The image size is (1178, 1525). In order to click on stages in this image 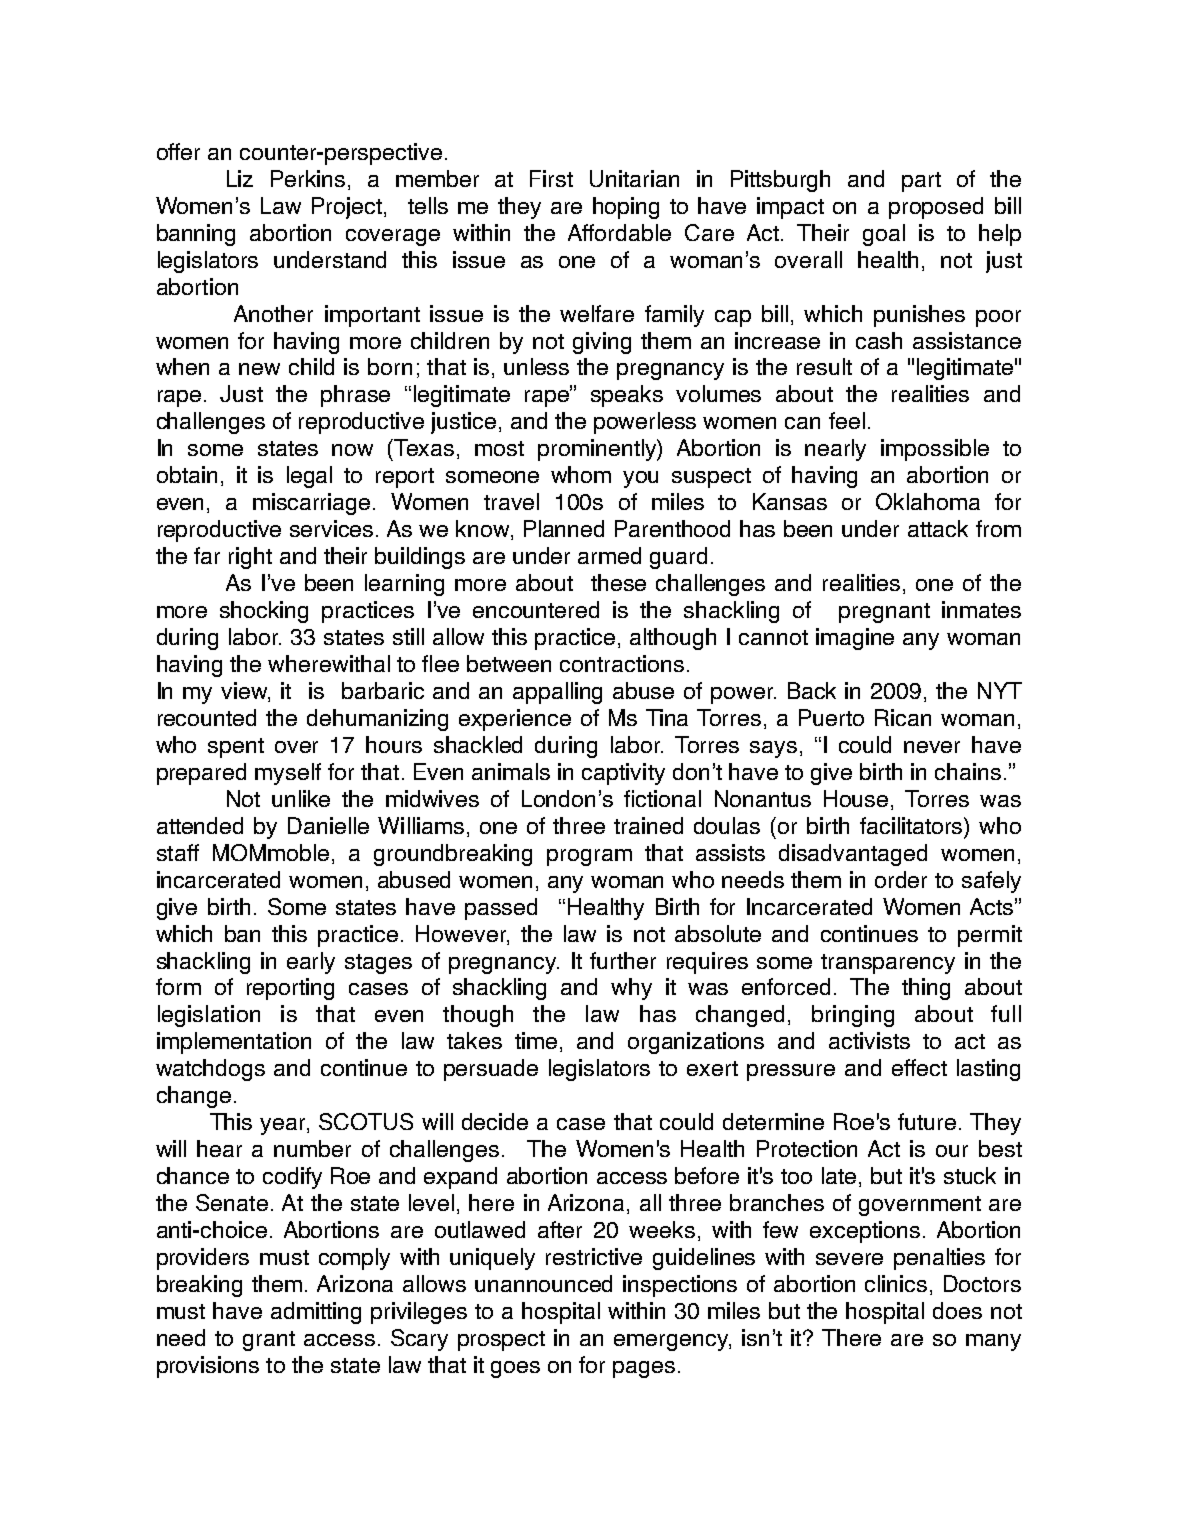, I will do `click(378, 964)`.
